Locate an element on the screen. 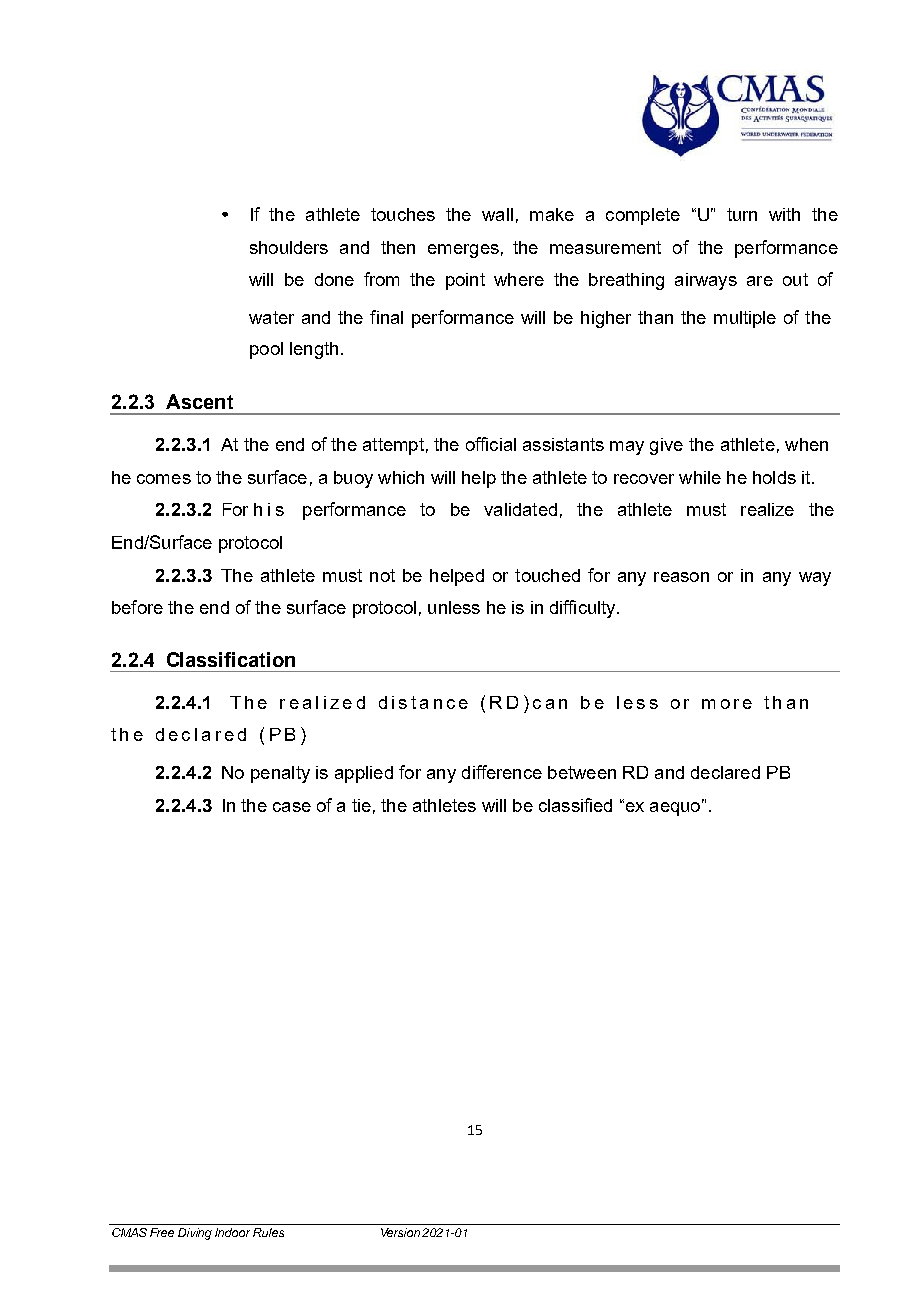 The width and height of the screenshot is (924, 1308). turn is located at coordinates (742, 214).
